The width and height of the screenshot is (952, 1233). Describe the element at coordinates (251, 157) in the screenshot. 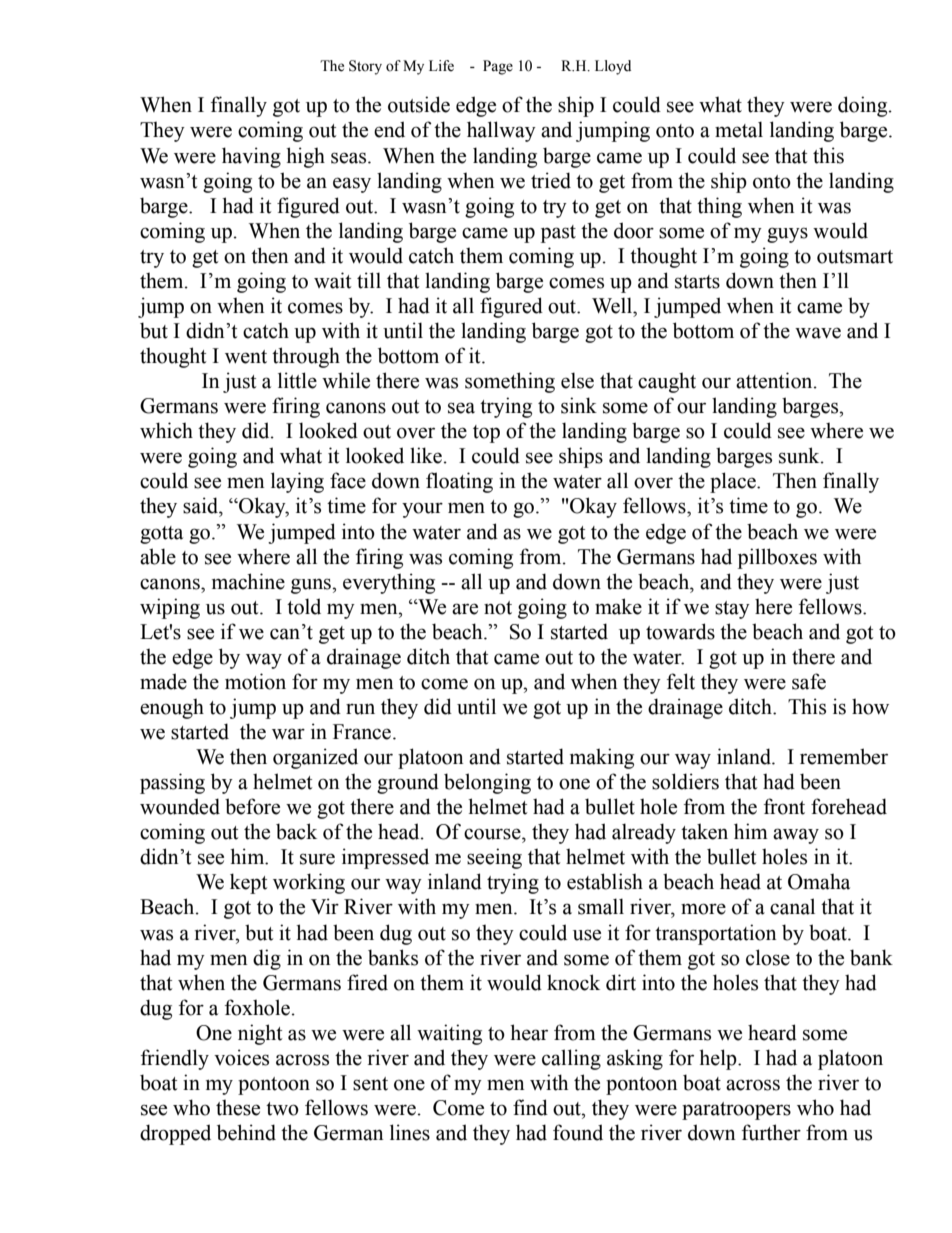

I see `having` at that location.
